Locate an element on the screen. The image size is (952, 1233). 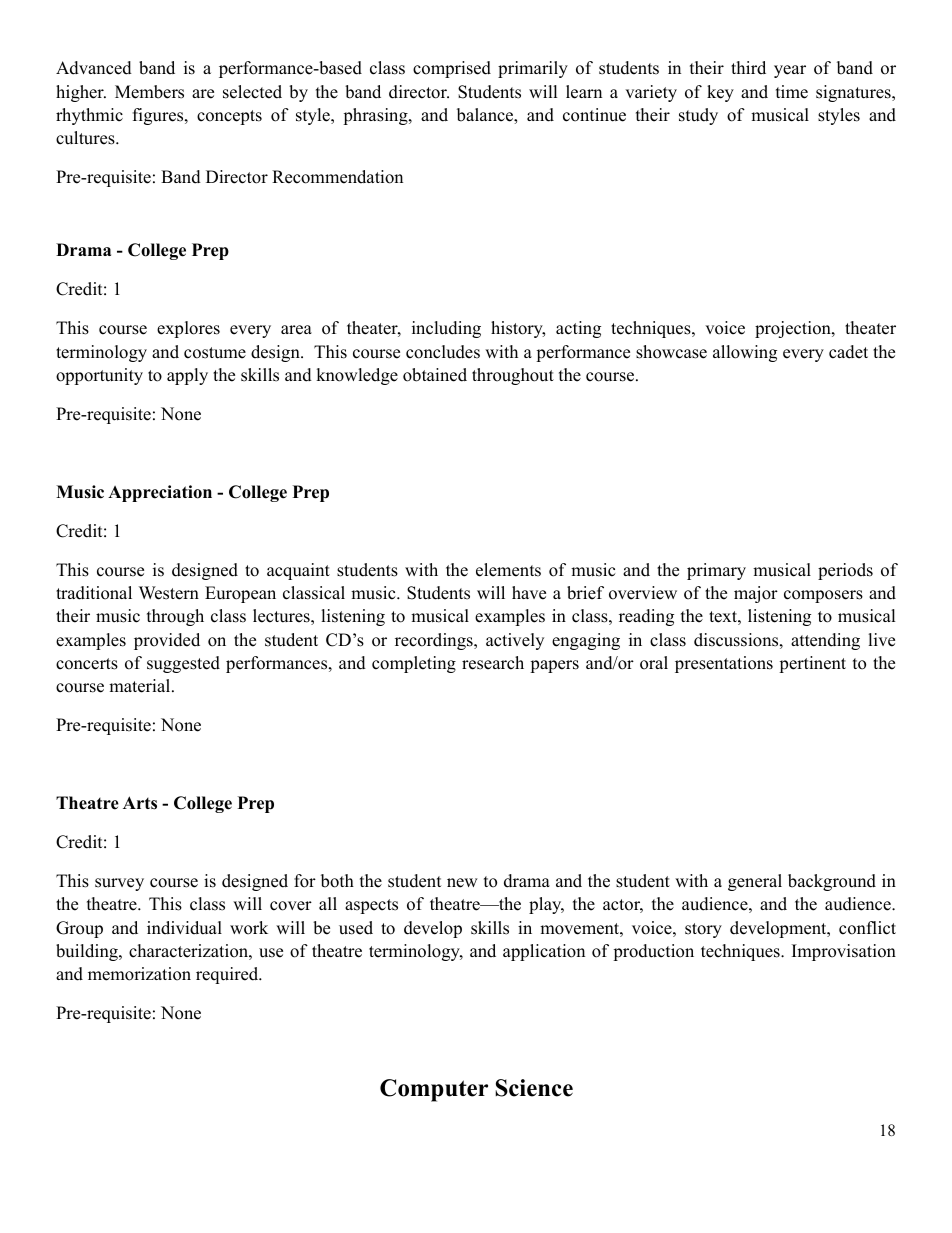
comprised is located at coordinates (452, 69).
